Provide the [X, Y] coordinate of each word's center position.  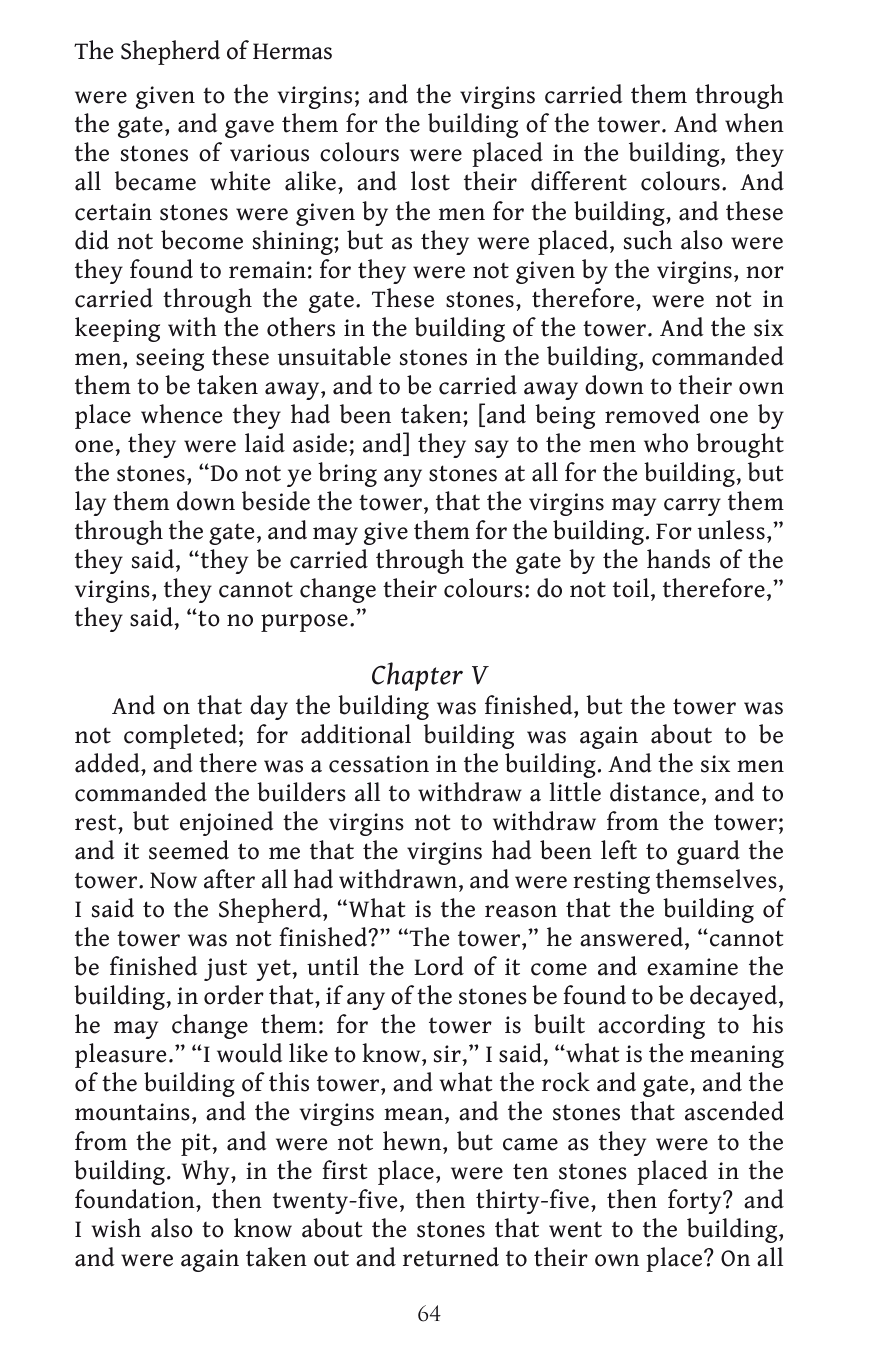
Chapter [417, 676]
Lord [439, 966]
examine [692, 967]
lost [430, 181]
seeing [170, 359]
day [269, 707]
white [240, 181]
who [666, 443]
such [648, 240]
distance [654, 792]
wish [116, 1228]
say [492, 449]
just [225, 969]
